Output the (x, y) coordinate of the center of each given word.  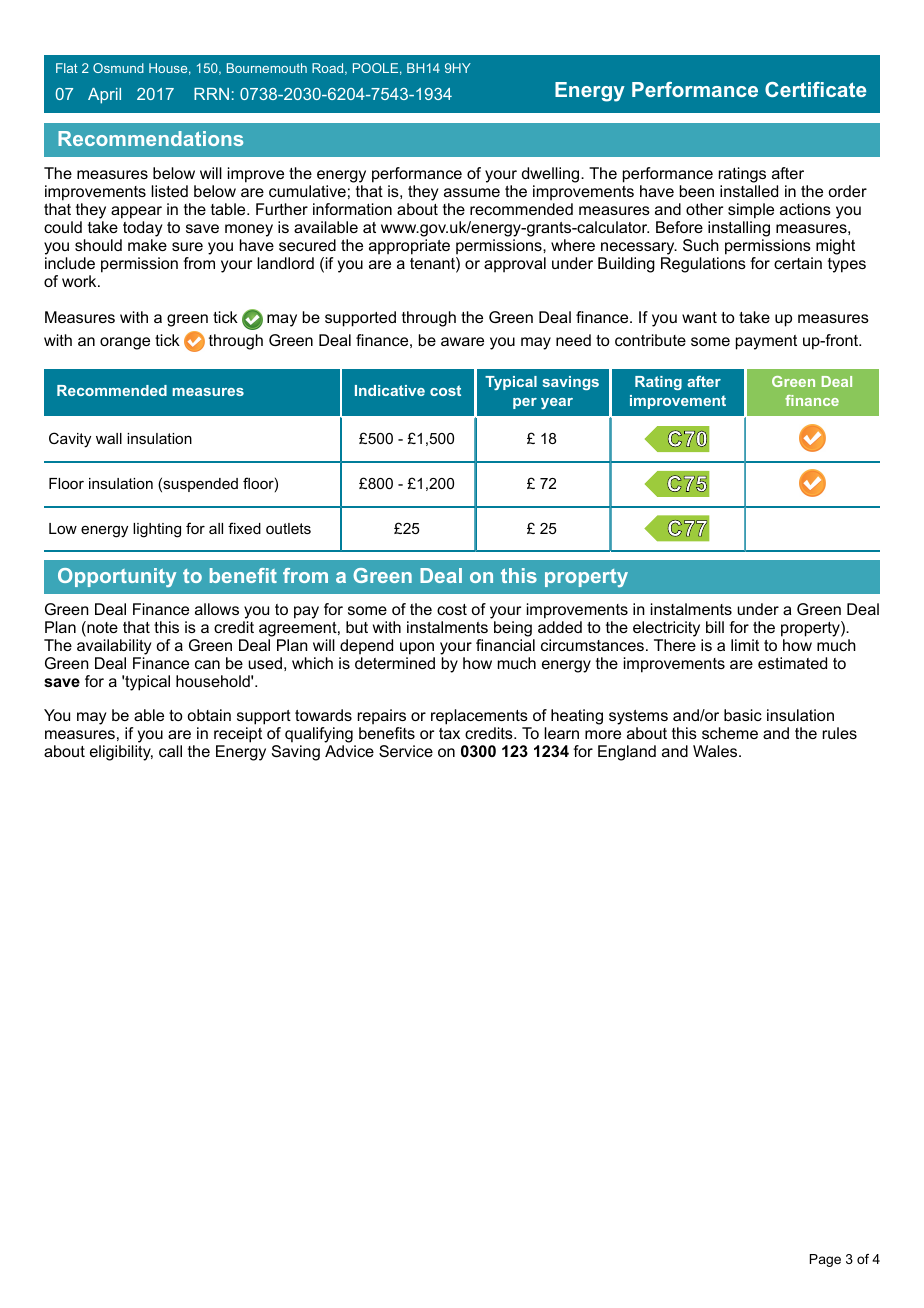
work (80, 281)
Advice (349, 751)
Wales (716, 751)
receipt (238, 736)
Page (825, 1260)
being (514, 630)
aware (462, 341)
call (170, 751)
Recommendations (150, 138)
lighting (157, 530)
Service (406, 751)
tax (449, 733)
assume (472, 192)
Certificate (815, 89)
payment (766, 342)
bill (715, 627)
